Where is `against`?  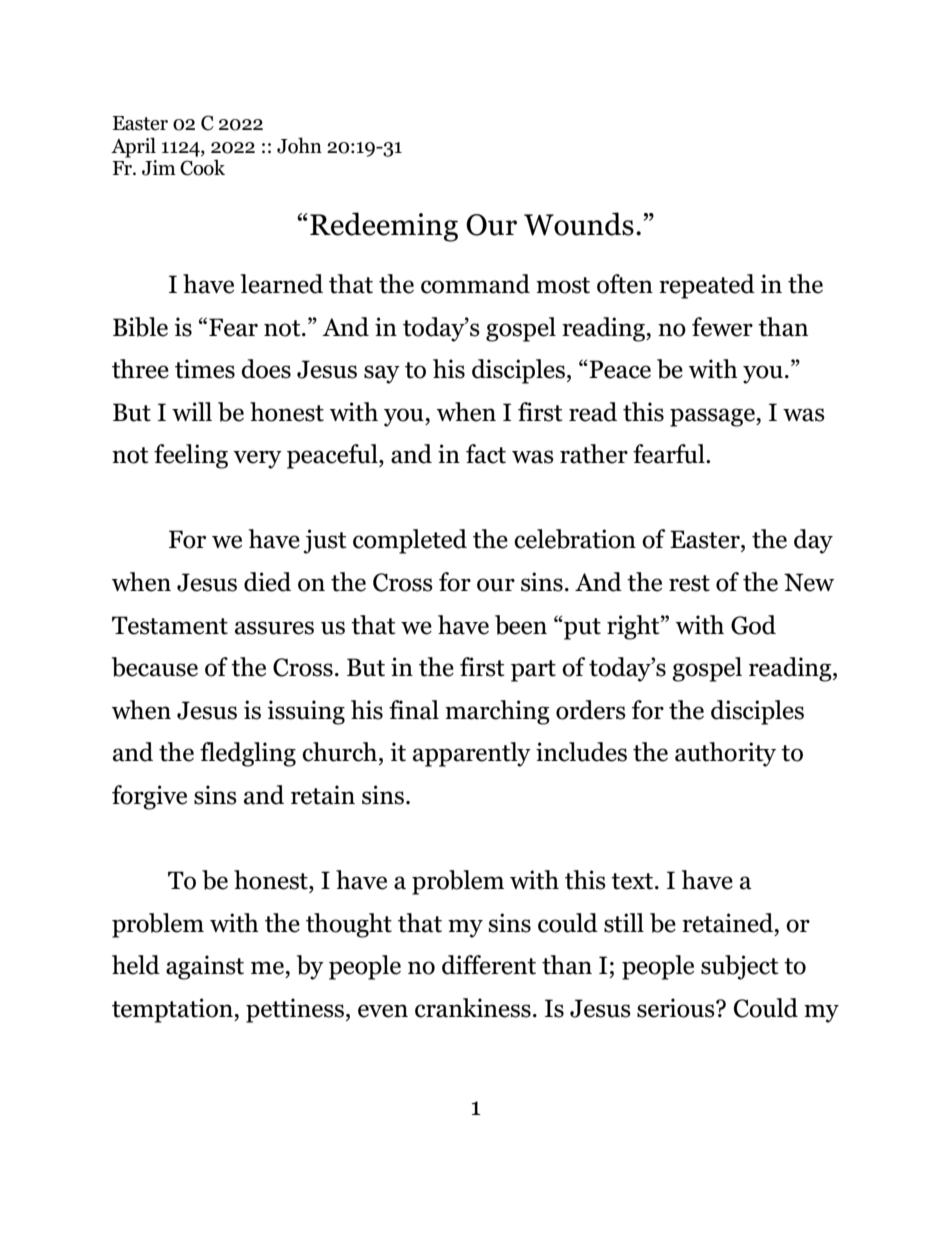 against is located at coordinates (205, 967).
